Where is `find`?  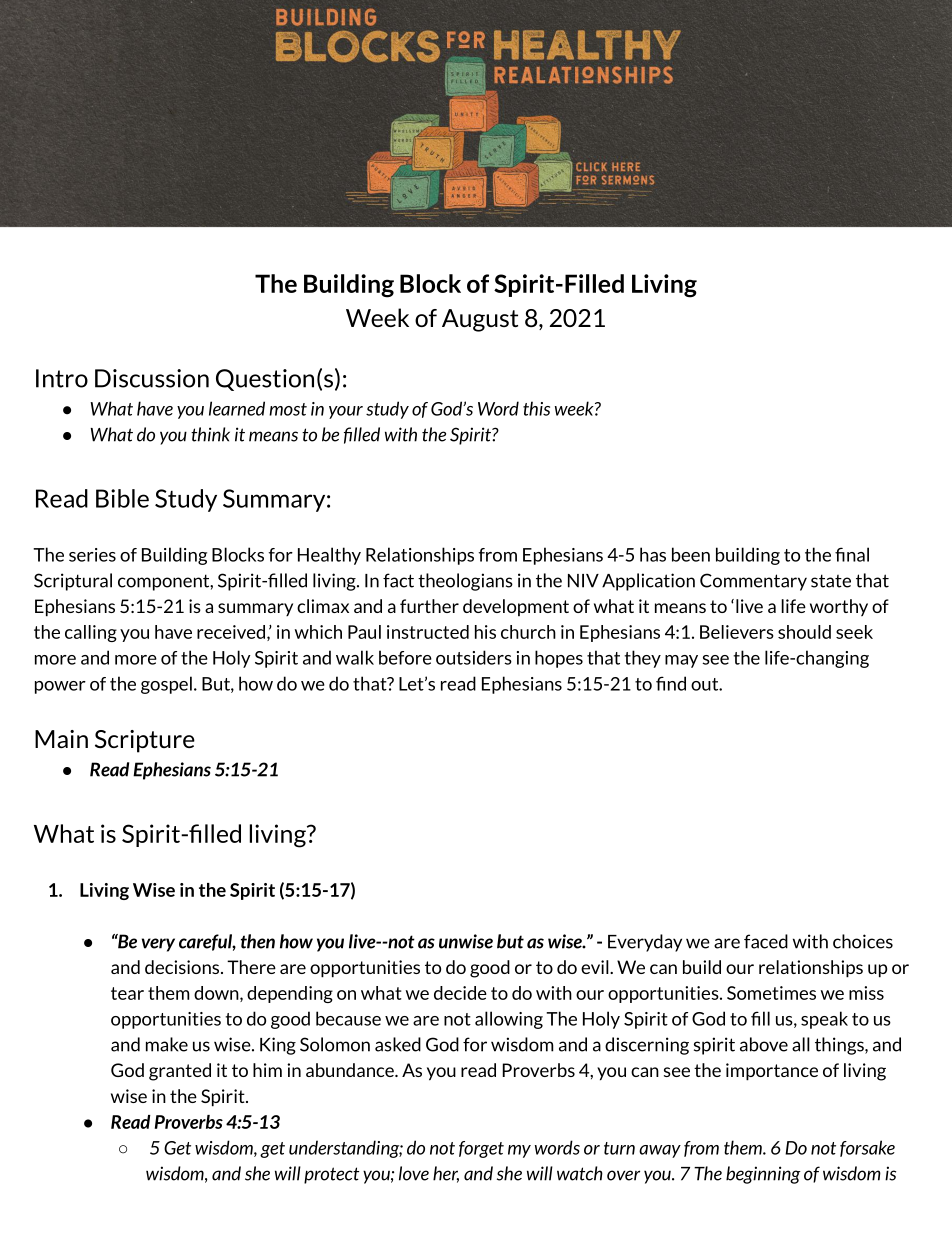 find is located at coordinates (671, 683).
